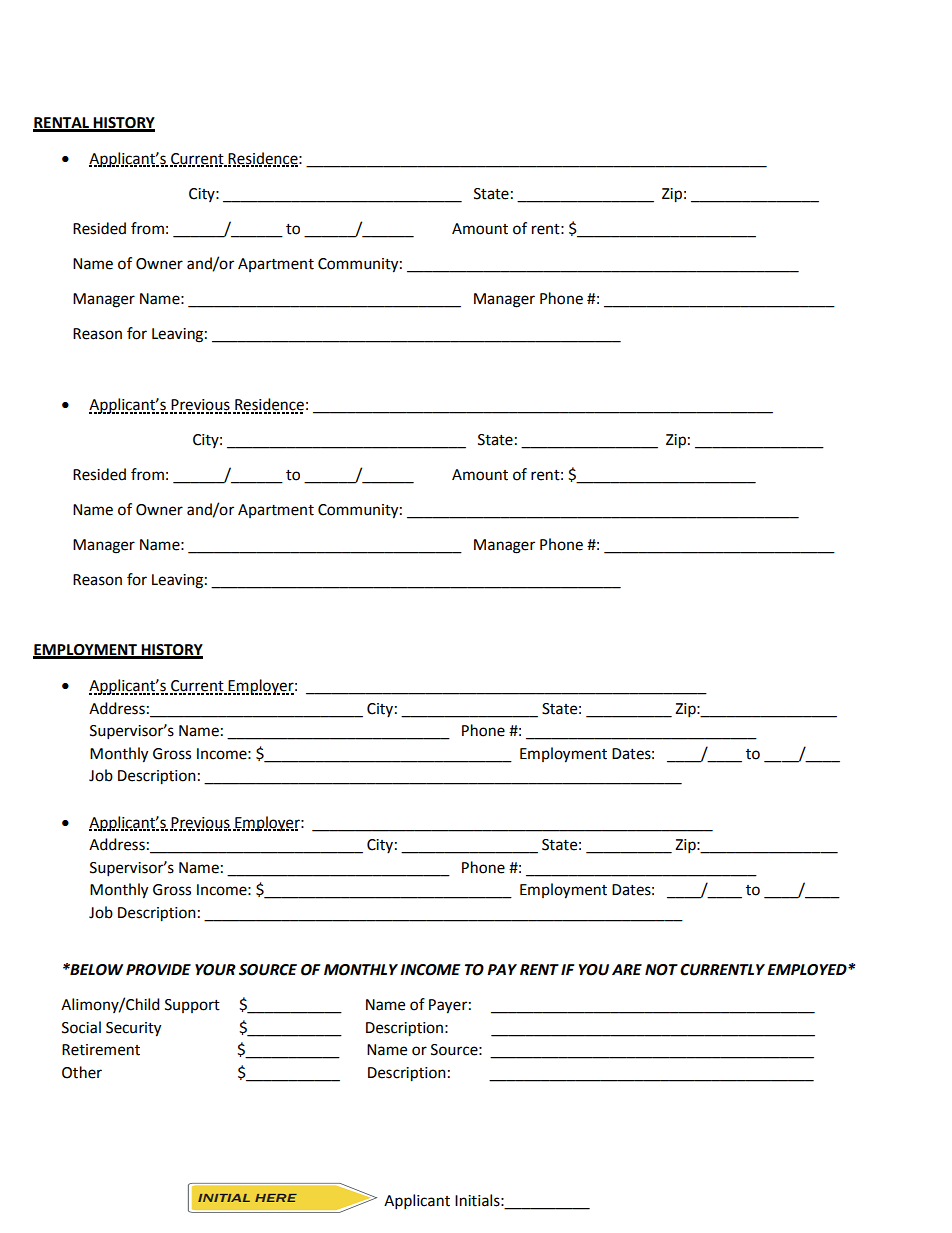 The width and height of the image is (952, 1233). Describe the element at coordinates (627, 969) in the image. I see `ARE` at that location.
